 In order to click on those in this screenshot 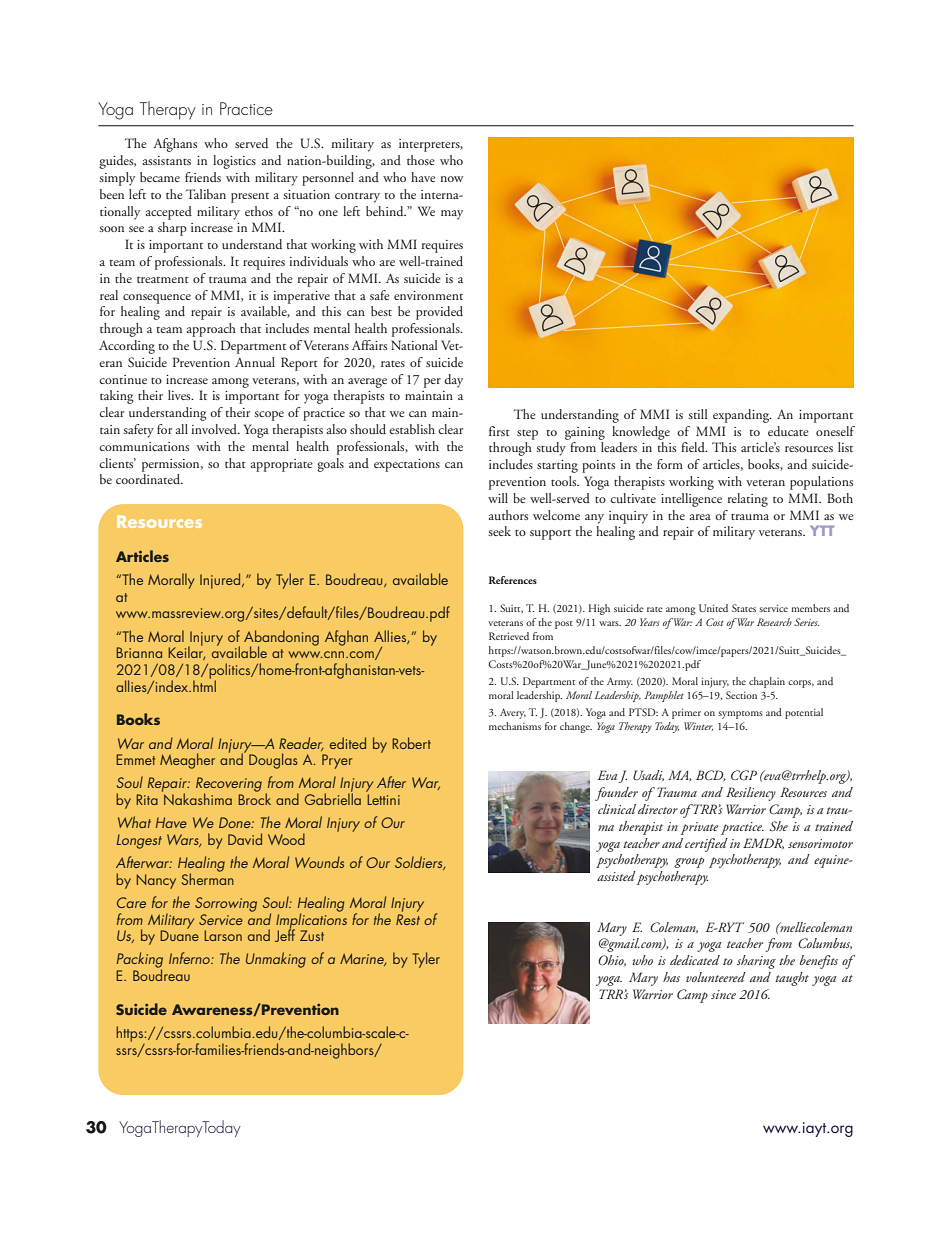, I will do `click(421, 160)`.
